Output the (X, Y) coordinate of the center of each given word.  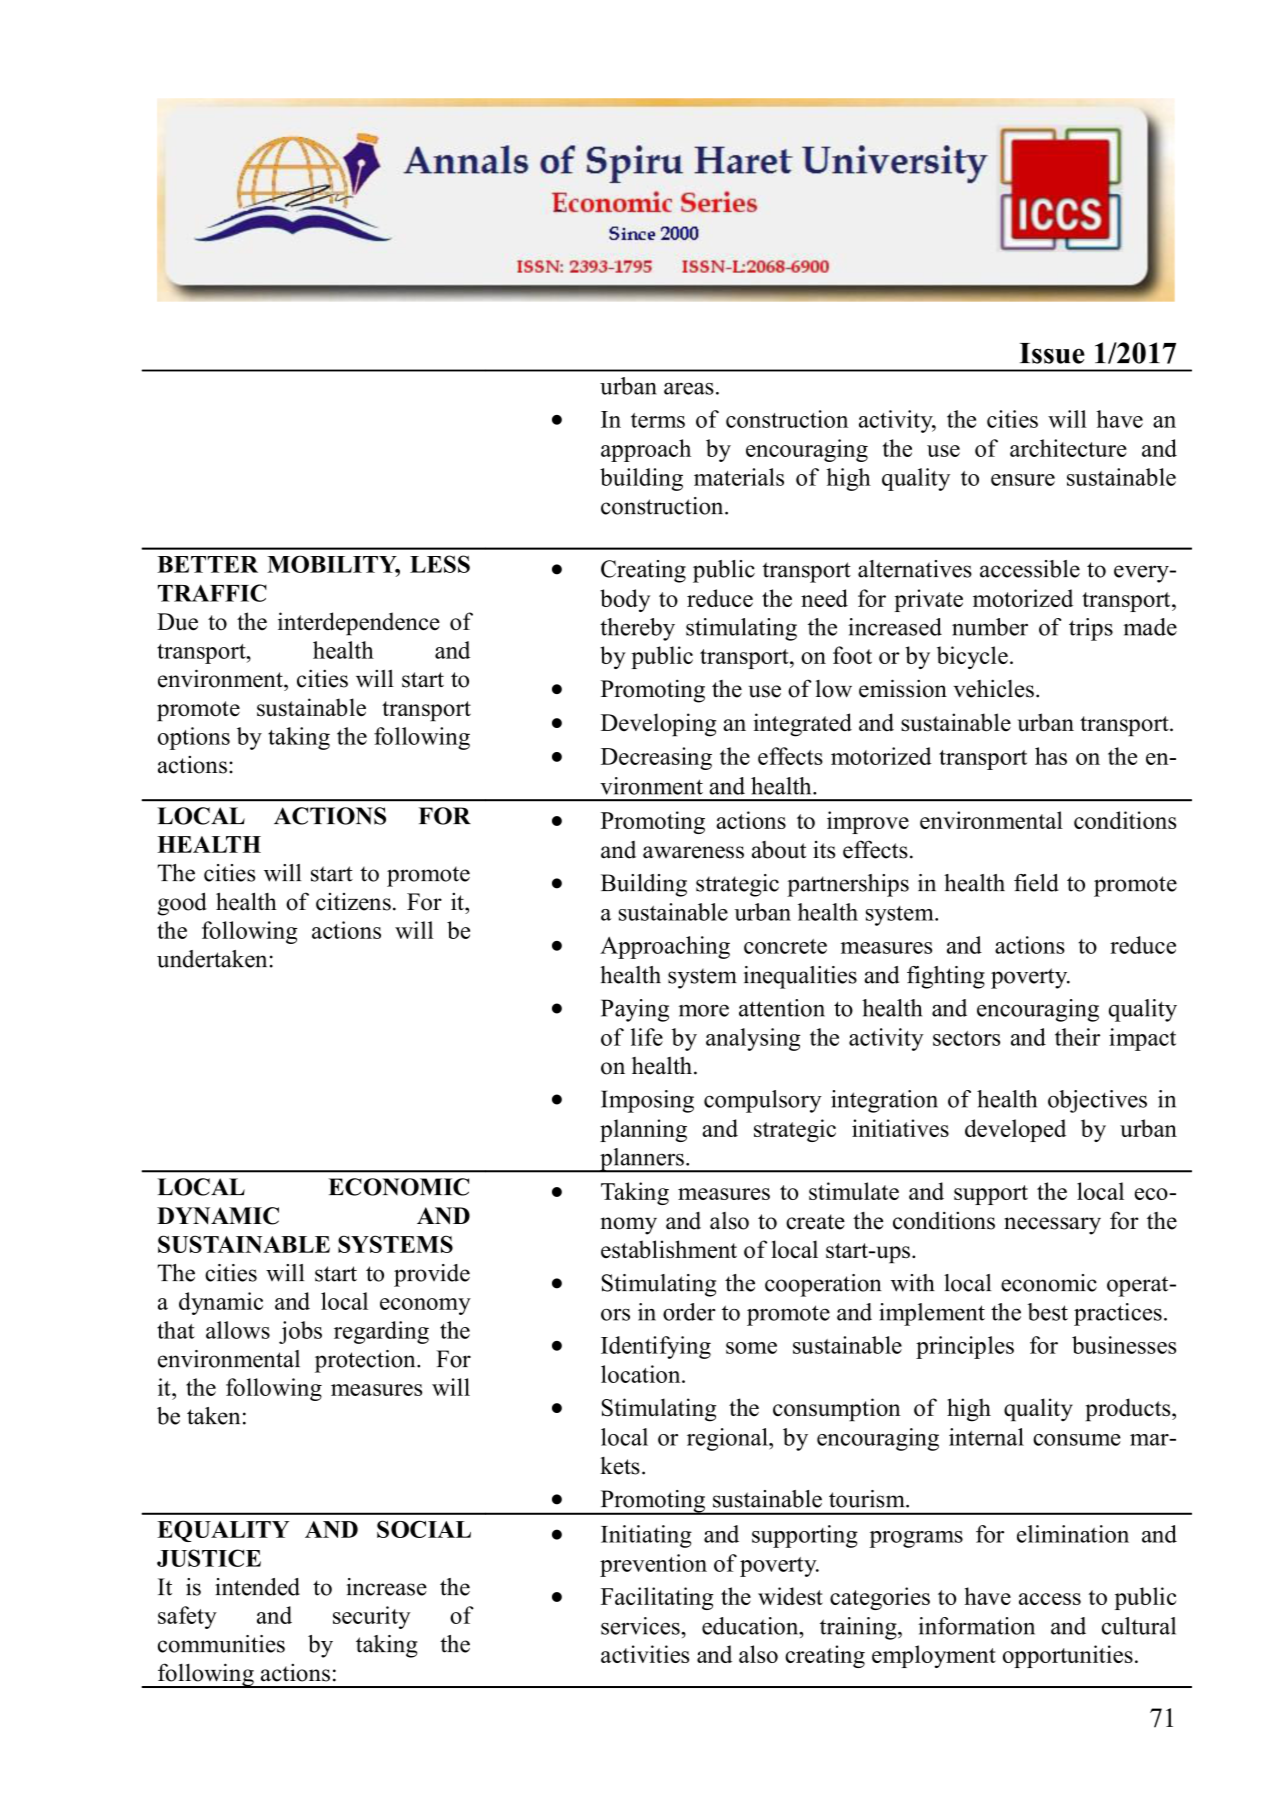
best (1048, 1312)
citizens (353, 902)
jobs (300, 1332)
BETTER (207, 564)
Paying (635, 1010)
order (689, 1312)
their (1077, 1037)
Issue (1052, 353)
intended (257, 1587)
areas (689, 388)
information (976, 1626)
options (194, 738)
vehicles (993, 688)
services (641, 1626)
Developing (658, 725)
